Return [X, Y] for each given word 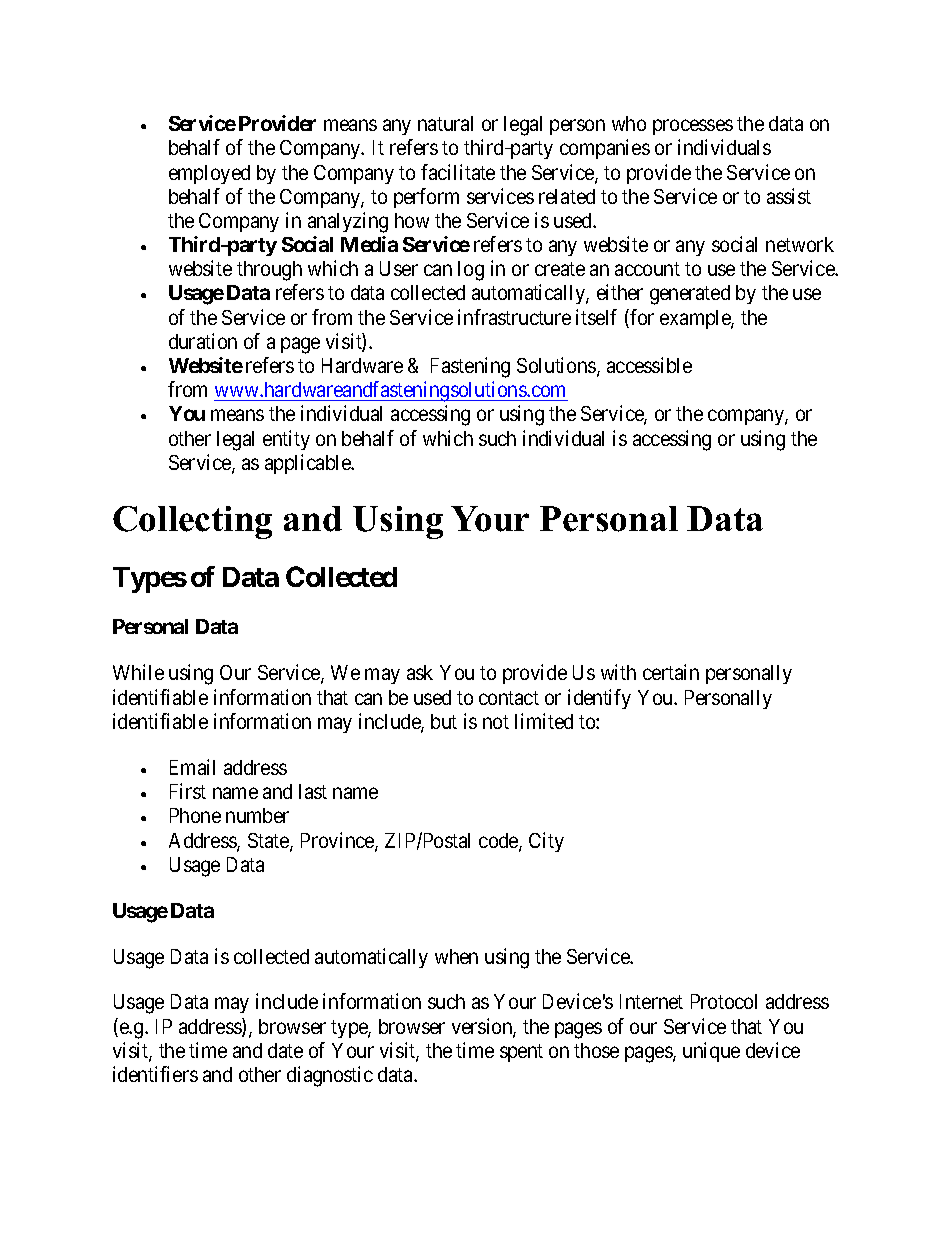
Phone [195, 815]
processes [693, 127]
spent [521, 1053]
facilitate [458, 172]
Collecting [192, 522]
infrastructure [514, 317]
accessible [649, 365]
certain [671, 672]
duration [203, 341]
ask [420, 672]
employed [209, 174]
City [546, 842]
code [499, 842]
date [285, 1050]
